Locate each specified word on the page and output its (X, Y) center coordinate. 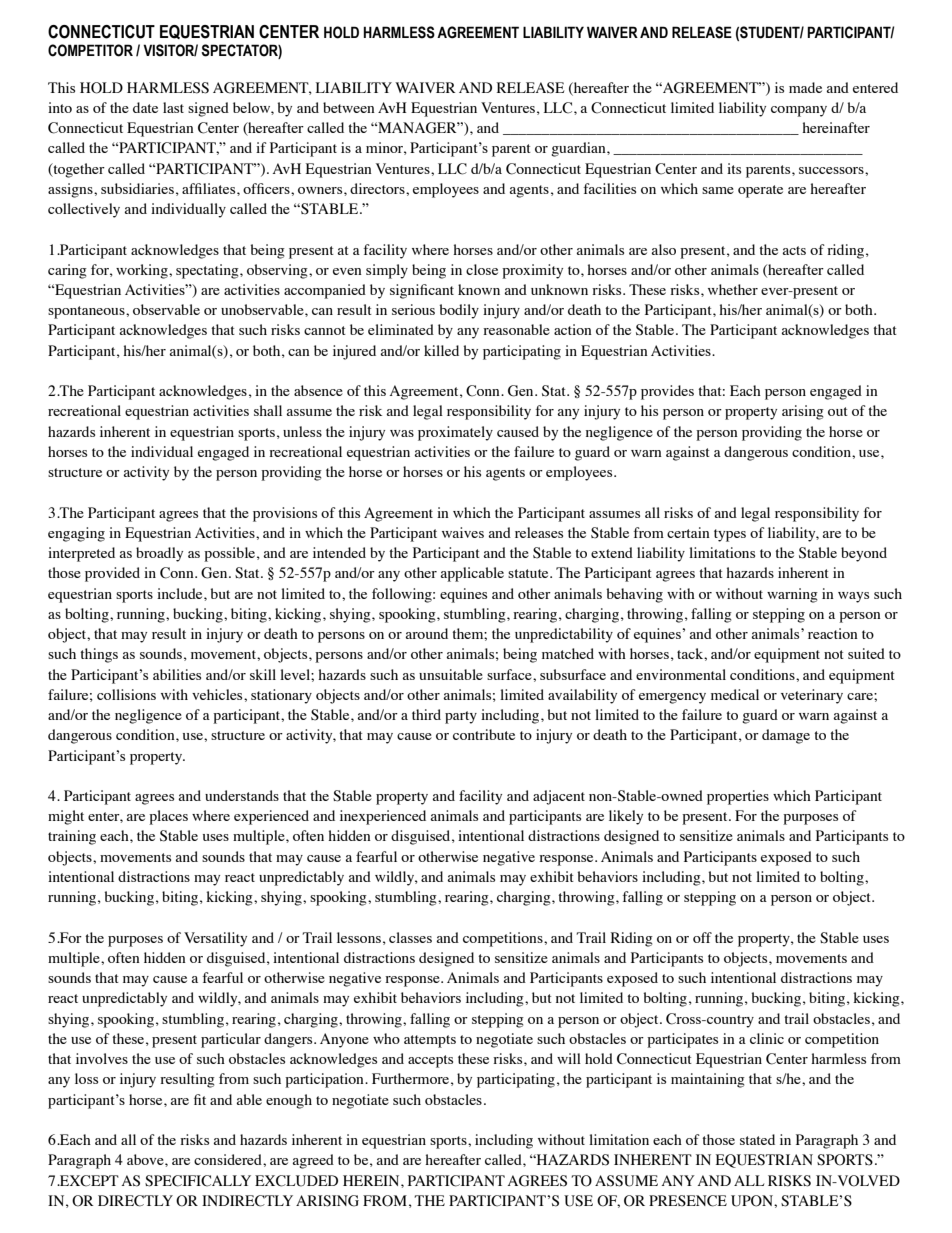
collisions (126, 694)
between (349, 107)
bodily (459, 311)
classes (410, 937)
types (730, 535)
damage (786, 736)
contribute (484, 734)
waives (463, 532)
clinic (767, 1038)
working (143, 271)
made (805, 87)
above (146, 1159)
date (145, 107)
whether (733, 289)
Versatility (215, 939)
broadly (159, 554)
